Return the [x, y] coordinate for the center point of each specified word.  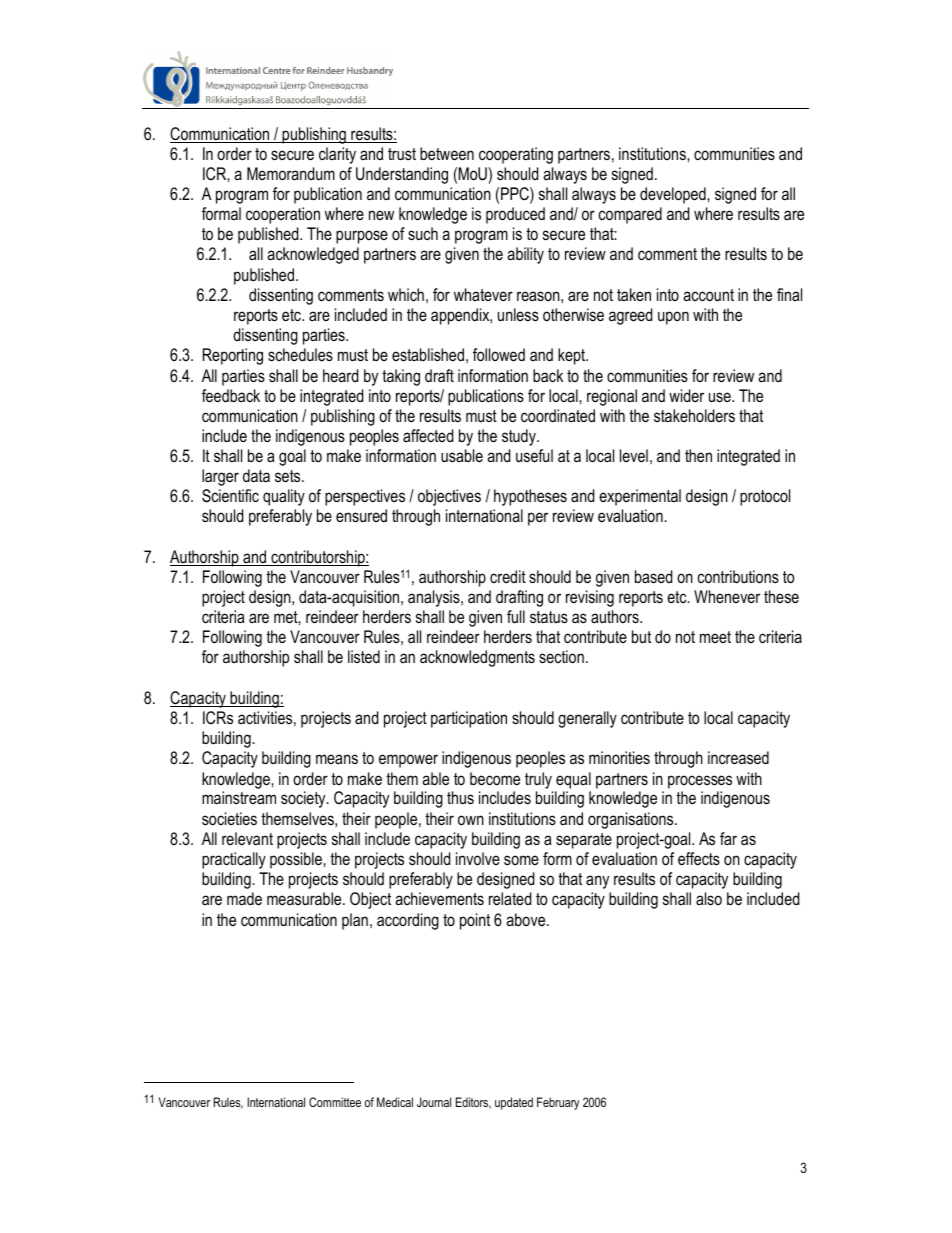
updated [514, 1103]
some [521, 860]
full [516, 616]
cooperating [516, 155]
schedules [300, 354]
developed [673, 195]
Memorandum [291, 174]
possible [296, 860]
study [520, 437]
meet [715, 637]
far [728, 838]
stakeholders [694, 415]
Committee [335, 1102]
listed [364, 656]
